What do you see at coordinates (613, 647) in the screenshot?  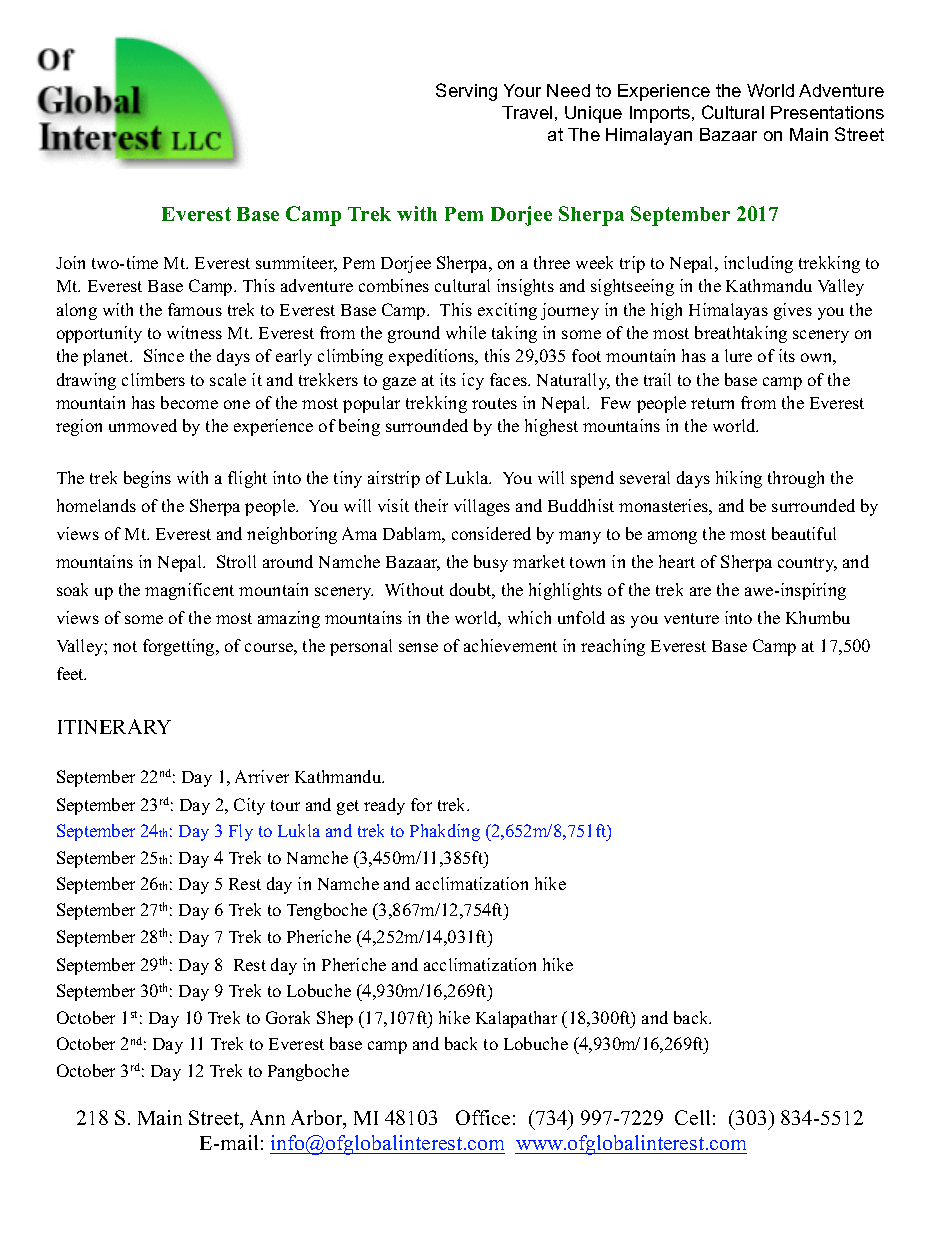 I see `reaching` at bounding box center [613, 647].
